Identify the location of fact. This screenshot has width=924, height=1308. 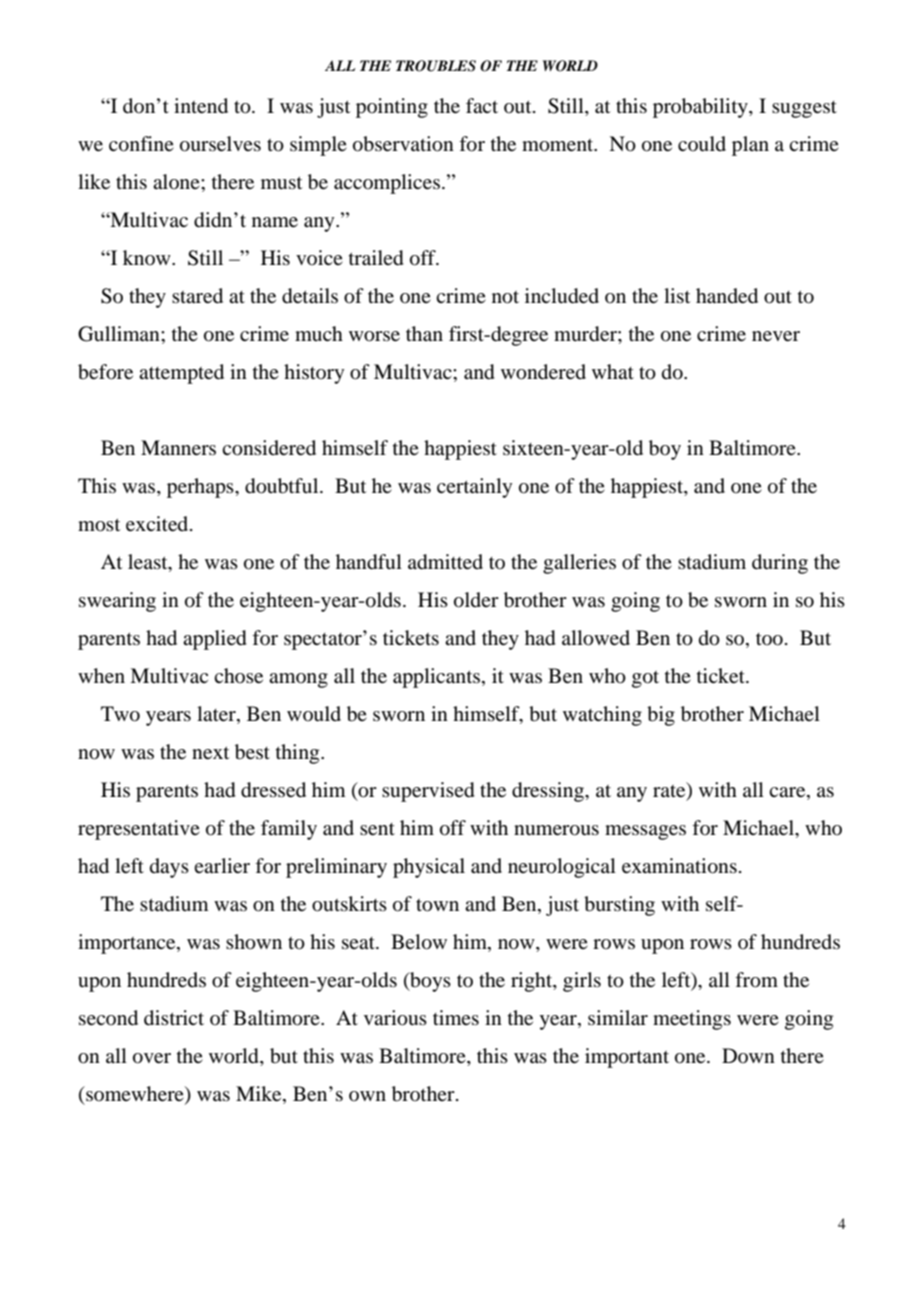
(482, 105).
